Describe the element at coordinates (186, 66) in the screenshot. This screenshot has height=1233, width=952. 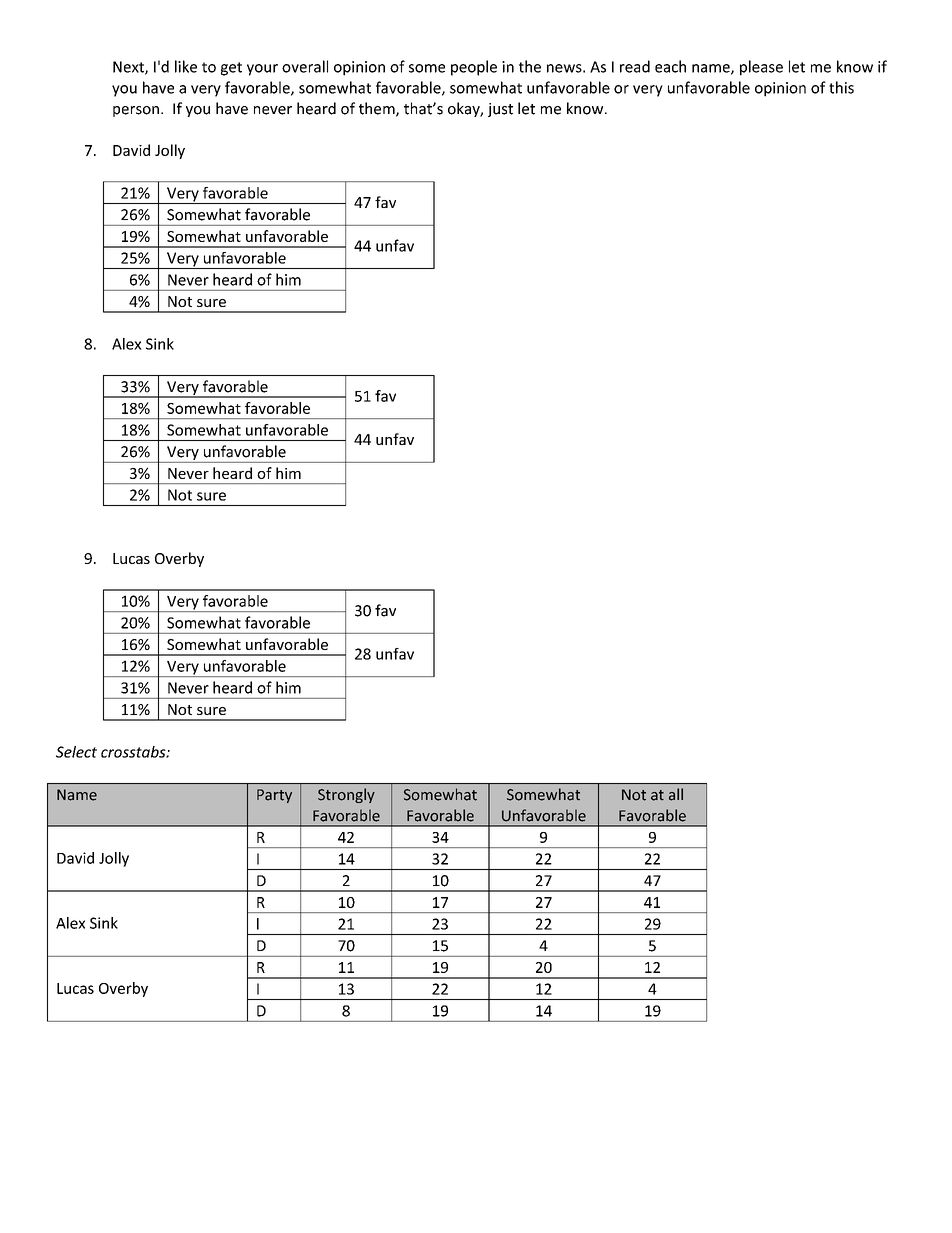
I see `like` at that location.
